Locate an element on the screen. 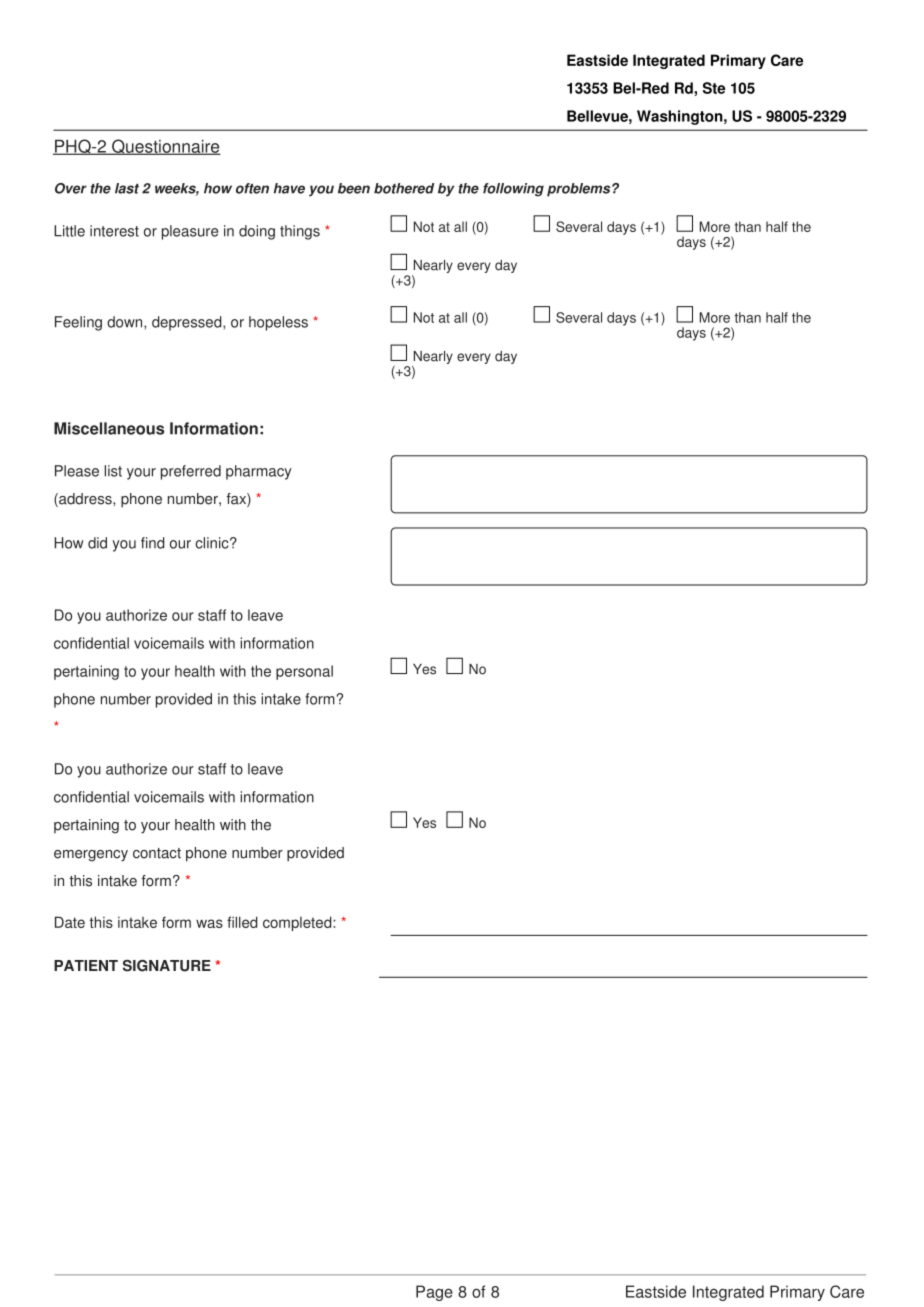  pharmacy is located at coordinates (259, 472).
